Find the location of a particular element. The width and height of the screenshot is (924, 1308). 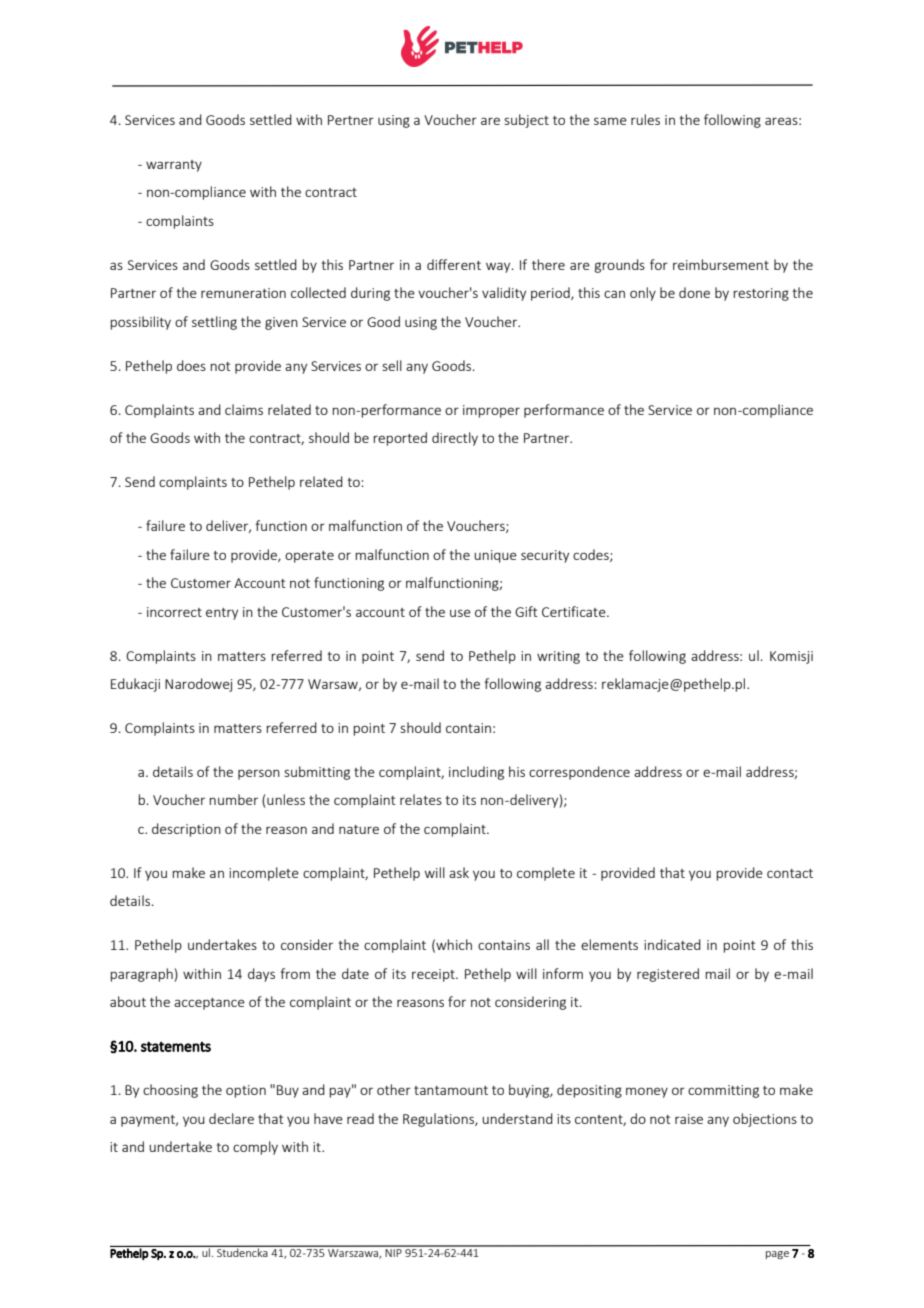

writing is located at coordinates (558, 657).
